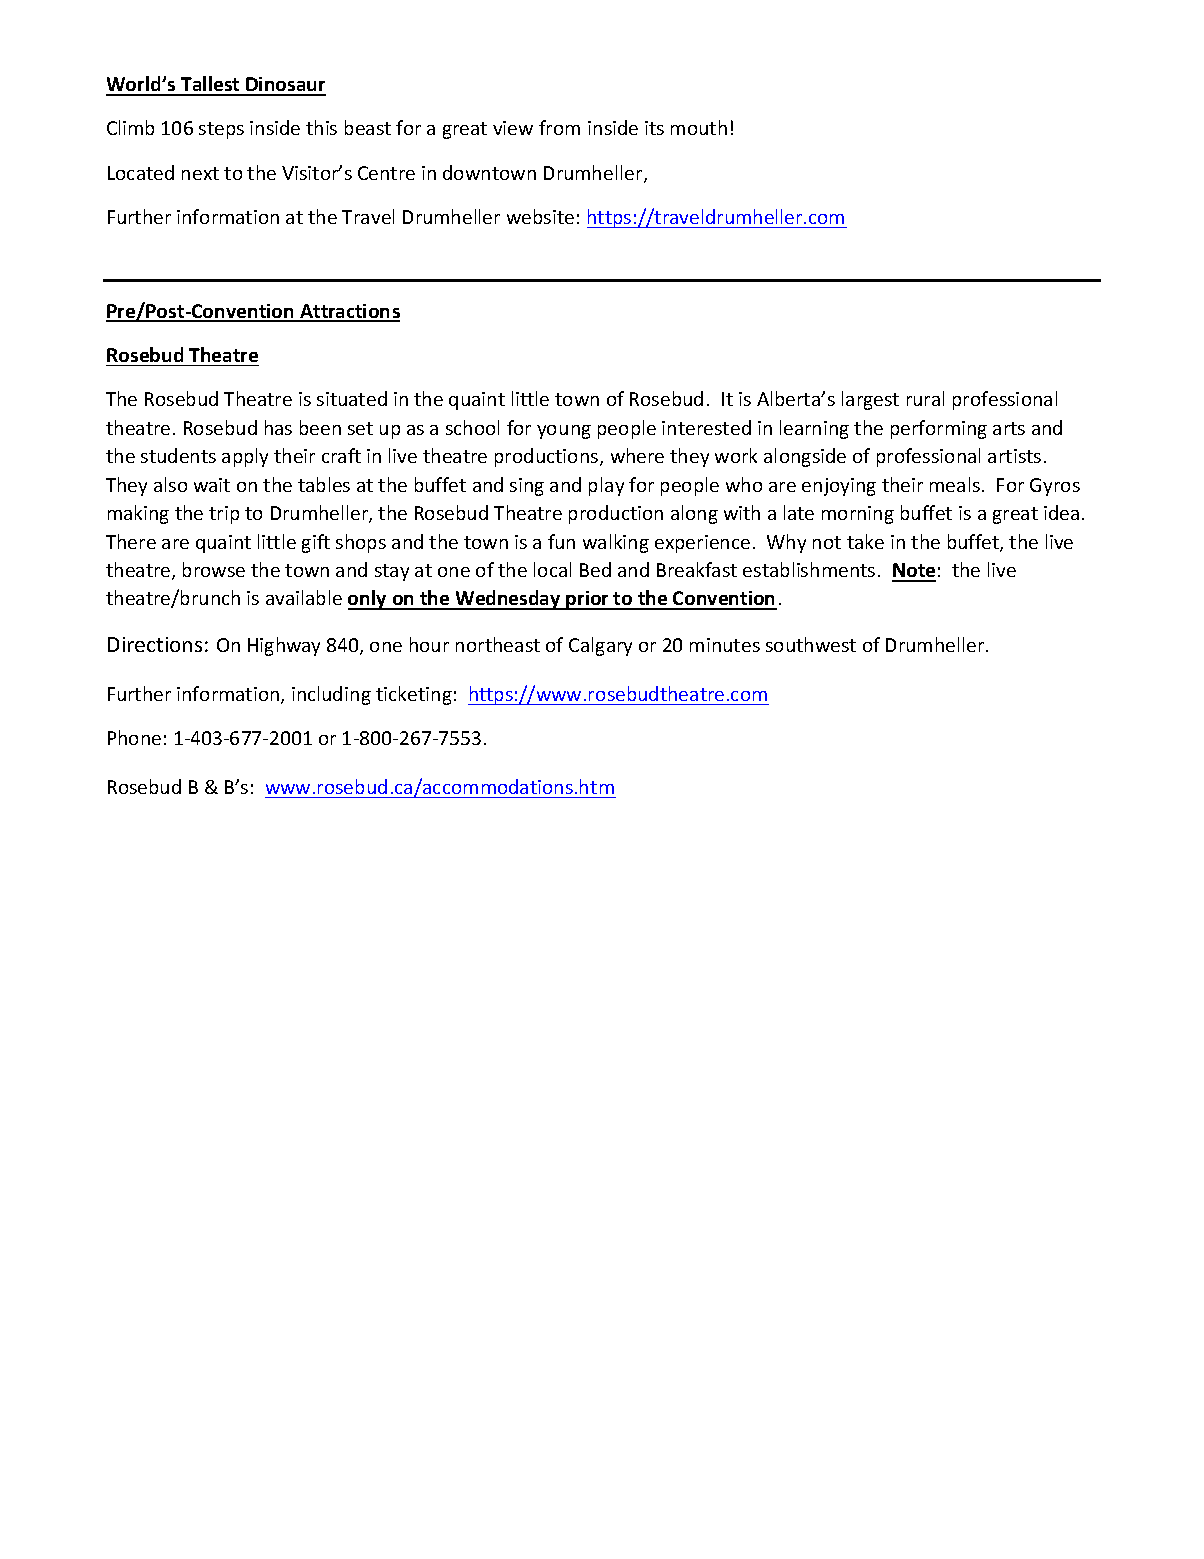 The height and width of the page is (1559, 1204). I want to click on steps, so click(221, 130).
